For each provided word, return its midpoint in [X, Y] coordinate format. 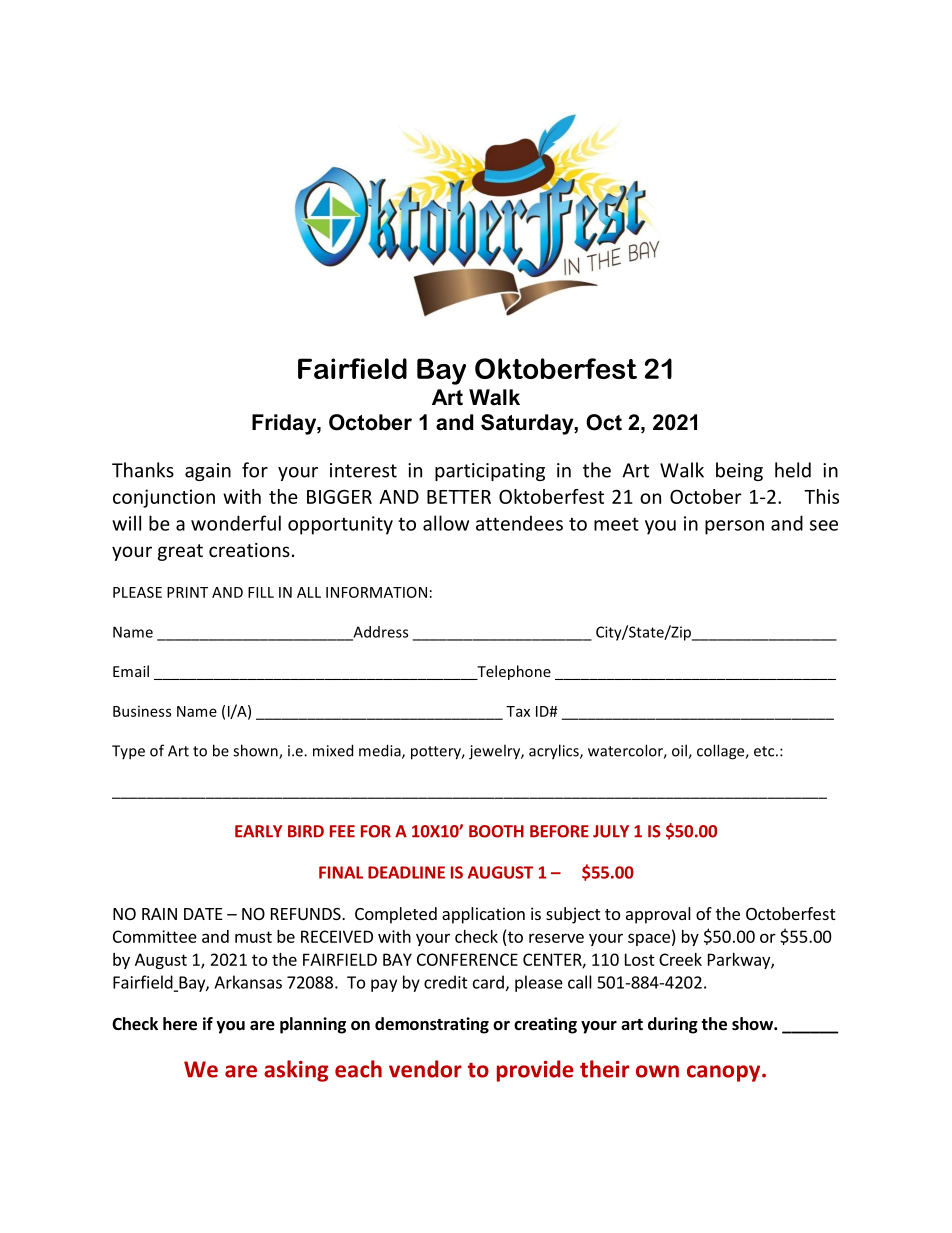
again [208, 472]
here [180, 1024]
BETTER [459, 497]
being [739, 471]
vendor [425, 1069]
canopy [725, 1073]
